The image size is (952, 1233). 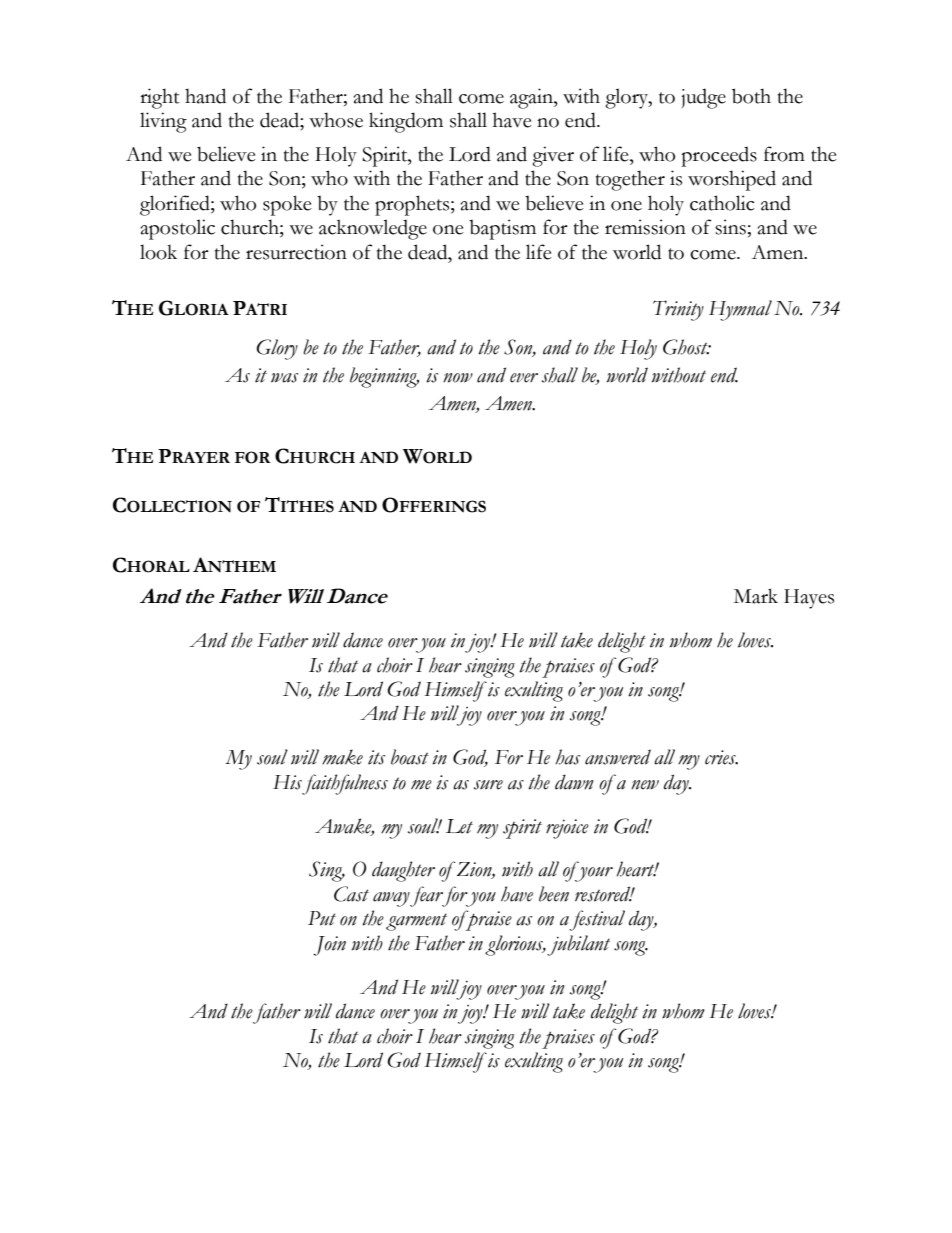 I want to click on hand, so click(x=205, y=96).
